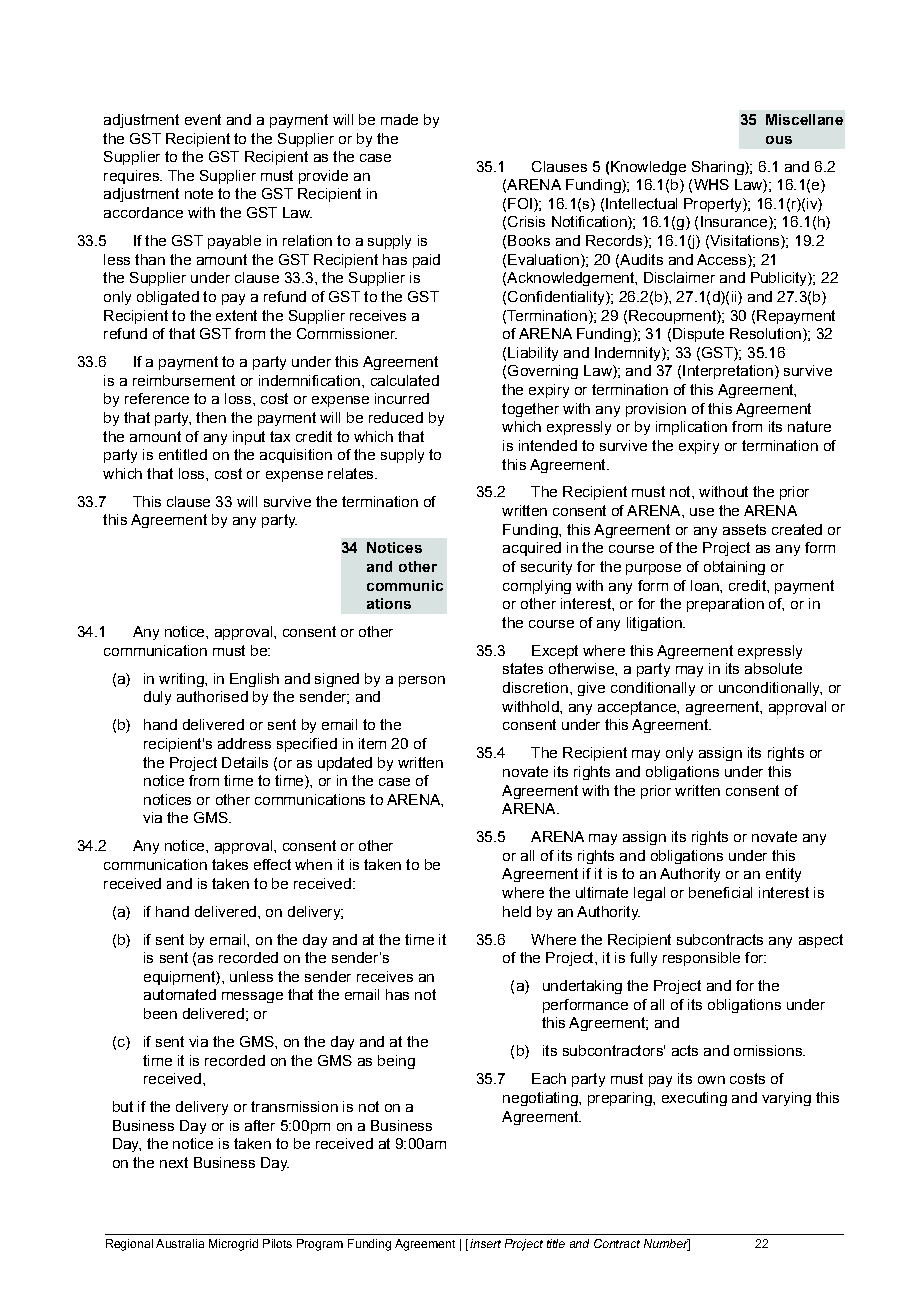  What do you see at coordinates (211, 417) in the document?
I see `then` at bounding box center [211, 417].
